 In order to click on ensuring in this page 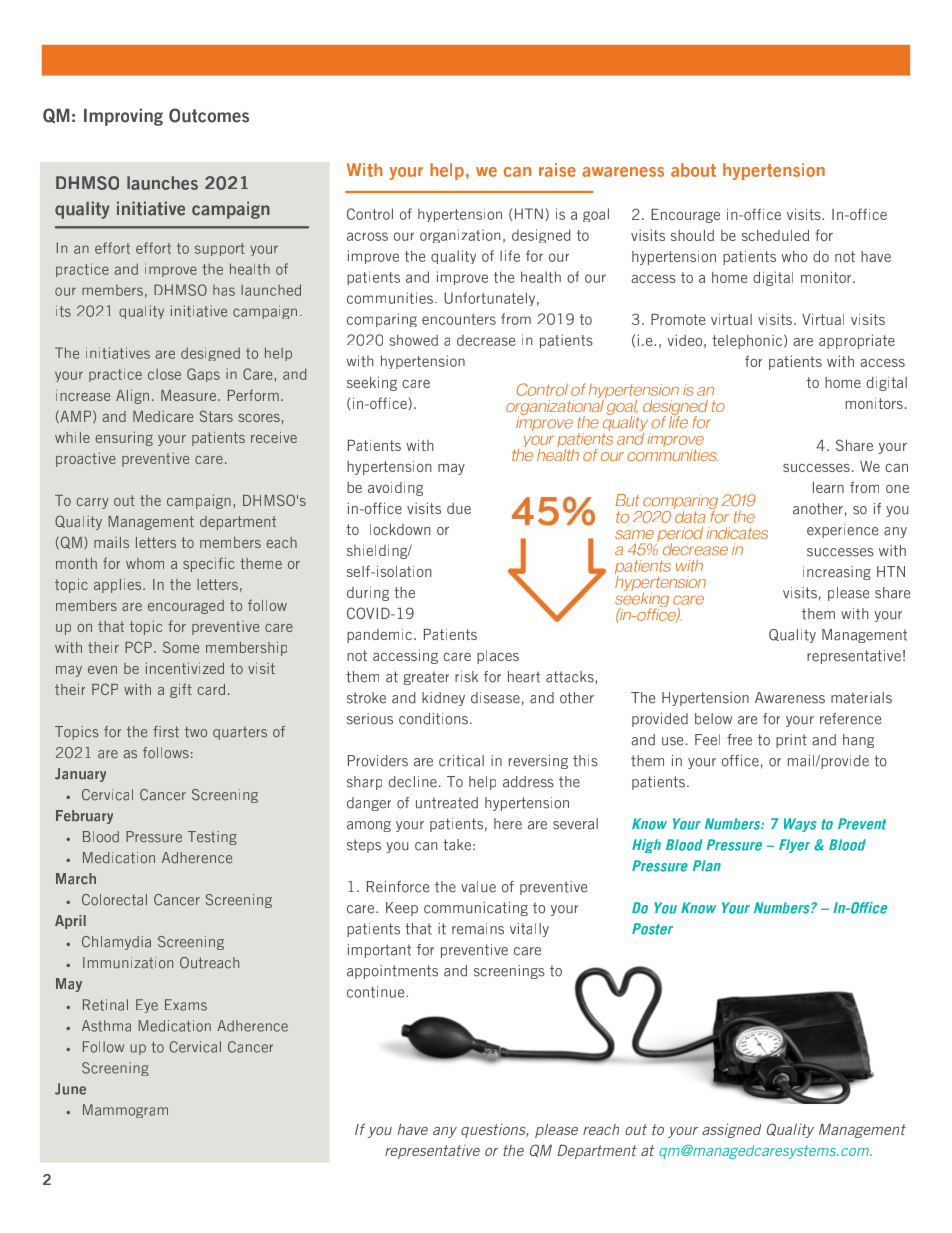, I will do `click(124, 438)`.
